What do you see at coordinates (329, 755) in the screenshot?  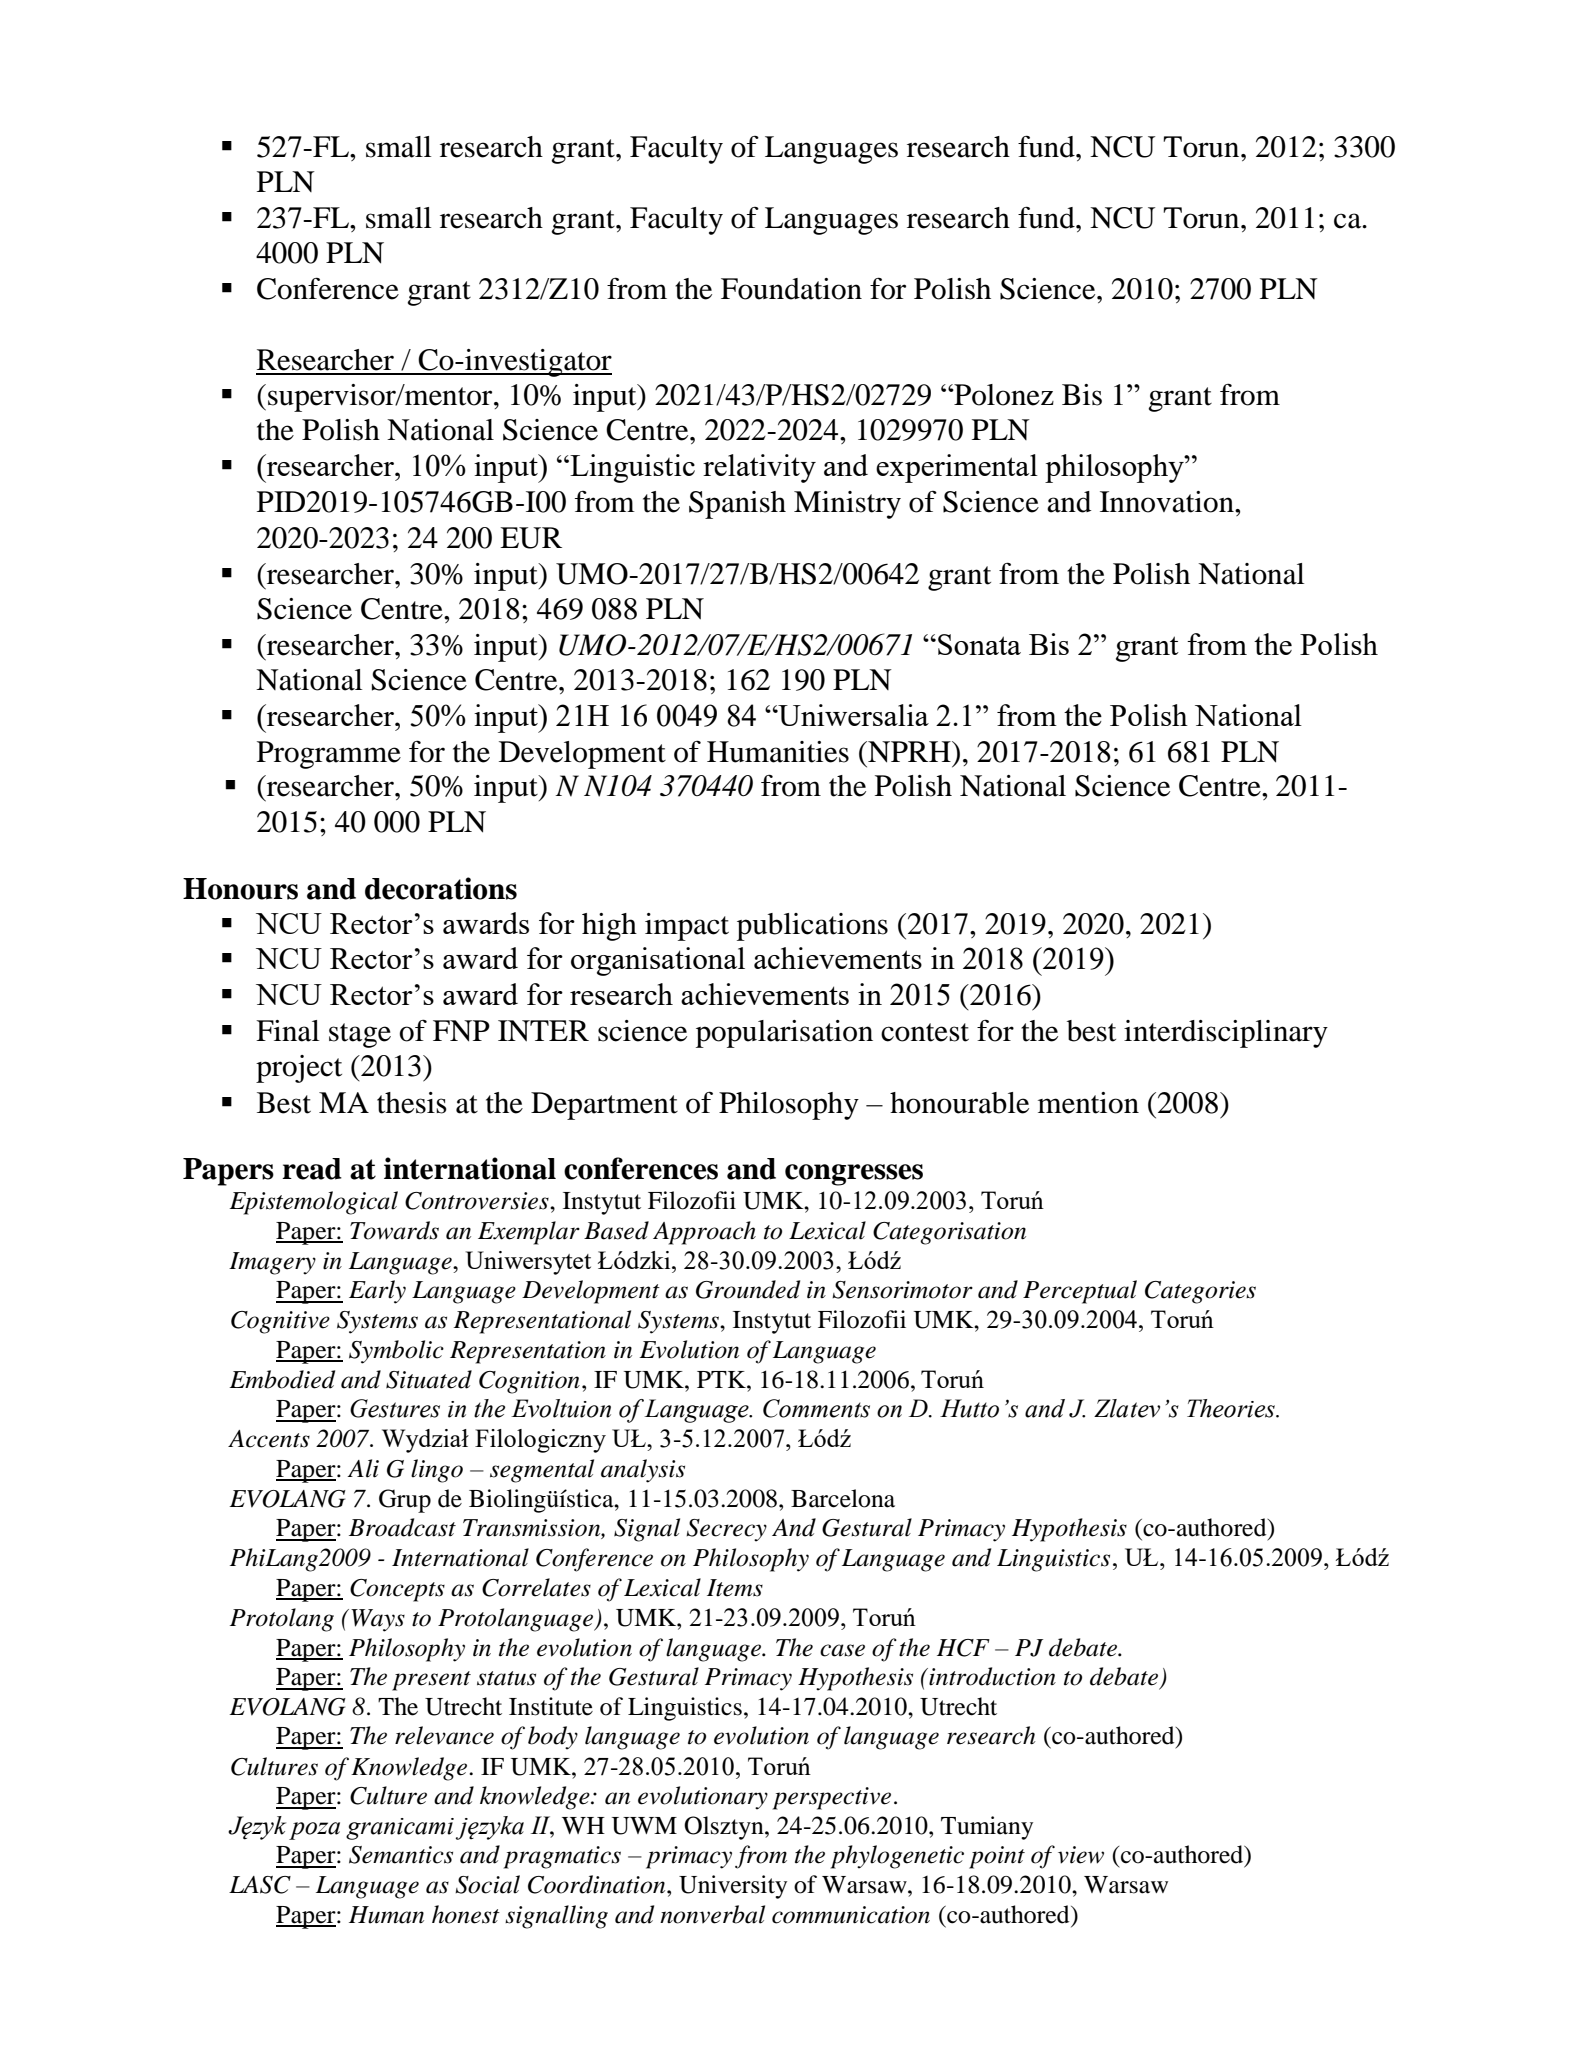 I see `Programme` at bounding box center [329, 755].
